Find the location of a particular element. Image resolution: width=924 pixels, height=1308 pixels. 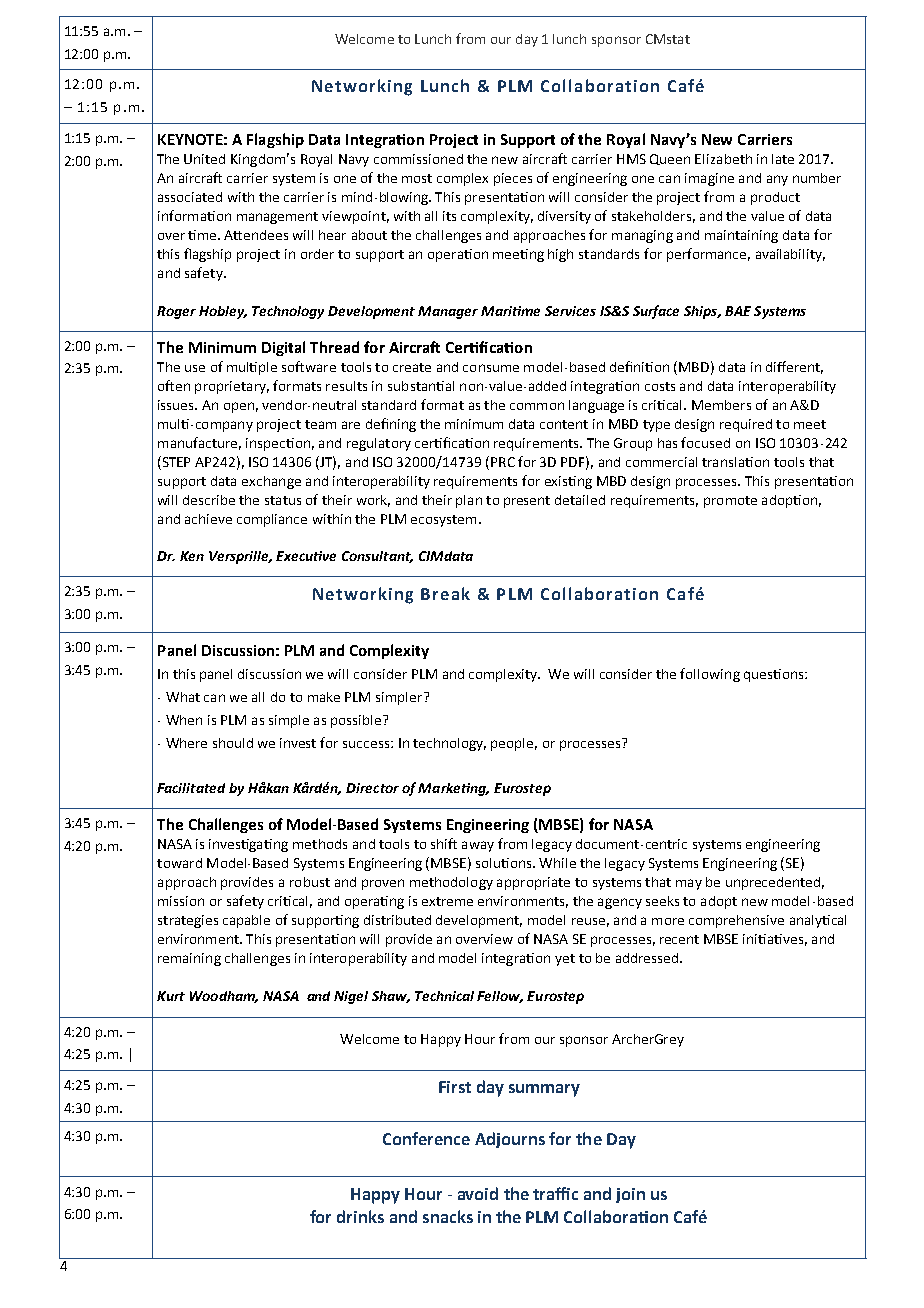

drinks is located at coordinates (360, 1216).
